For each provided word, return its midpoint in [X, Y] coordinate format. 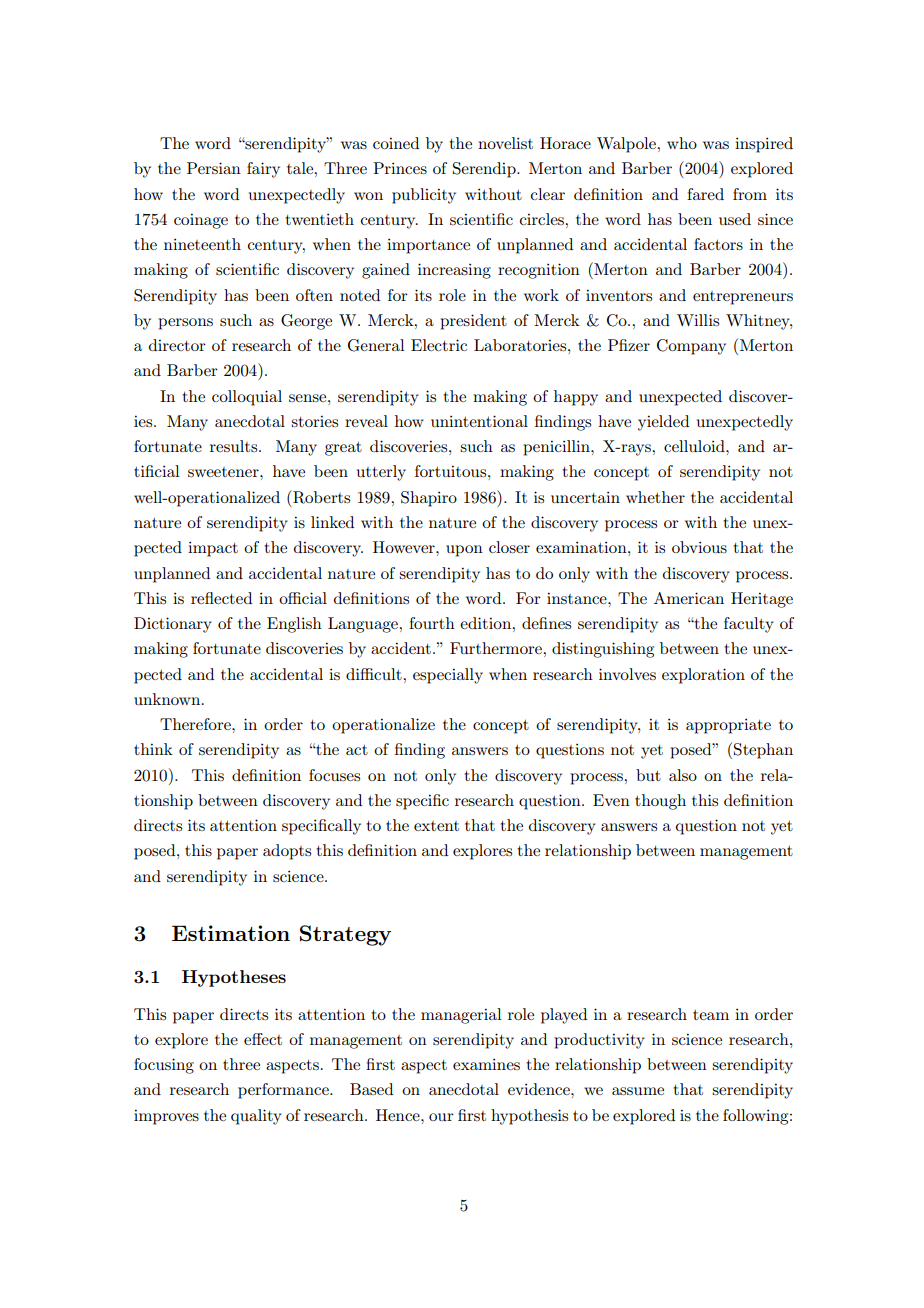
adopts [287, 852]
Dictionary [173, 625]
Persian [214, 168]
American [689, 598]
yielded [663, 423]
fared [705, 194]
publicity [424, 196]
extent [436, 826]
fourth [432, 623]
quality [256, 1117]
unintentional [479, 421]
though [660, 802]
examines [486, 1064]
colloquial [247, 398]
